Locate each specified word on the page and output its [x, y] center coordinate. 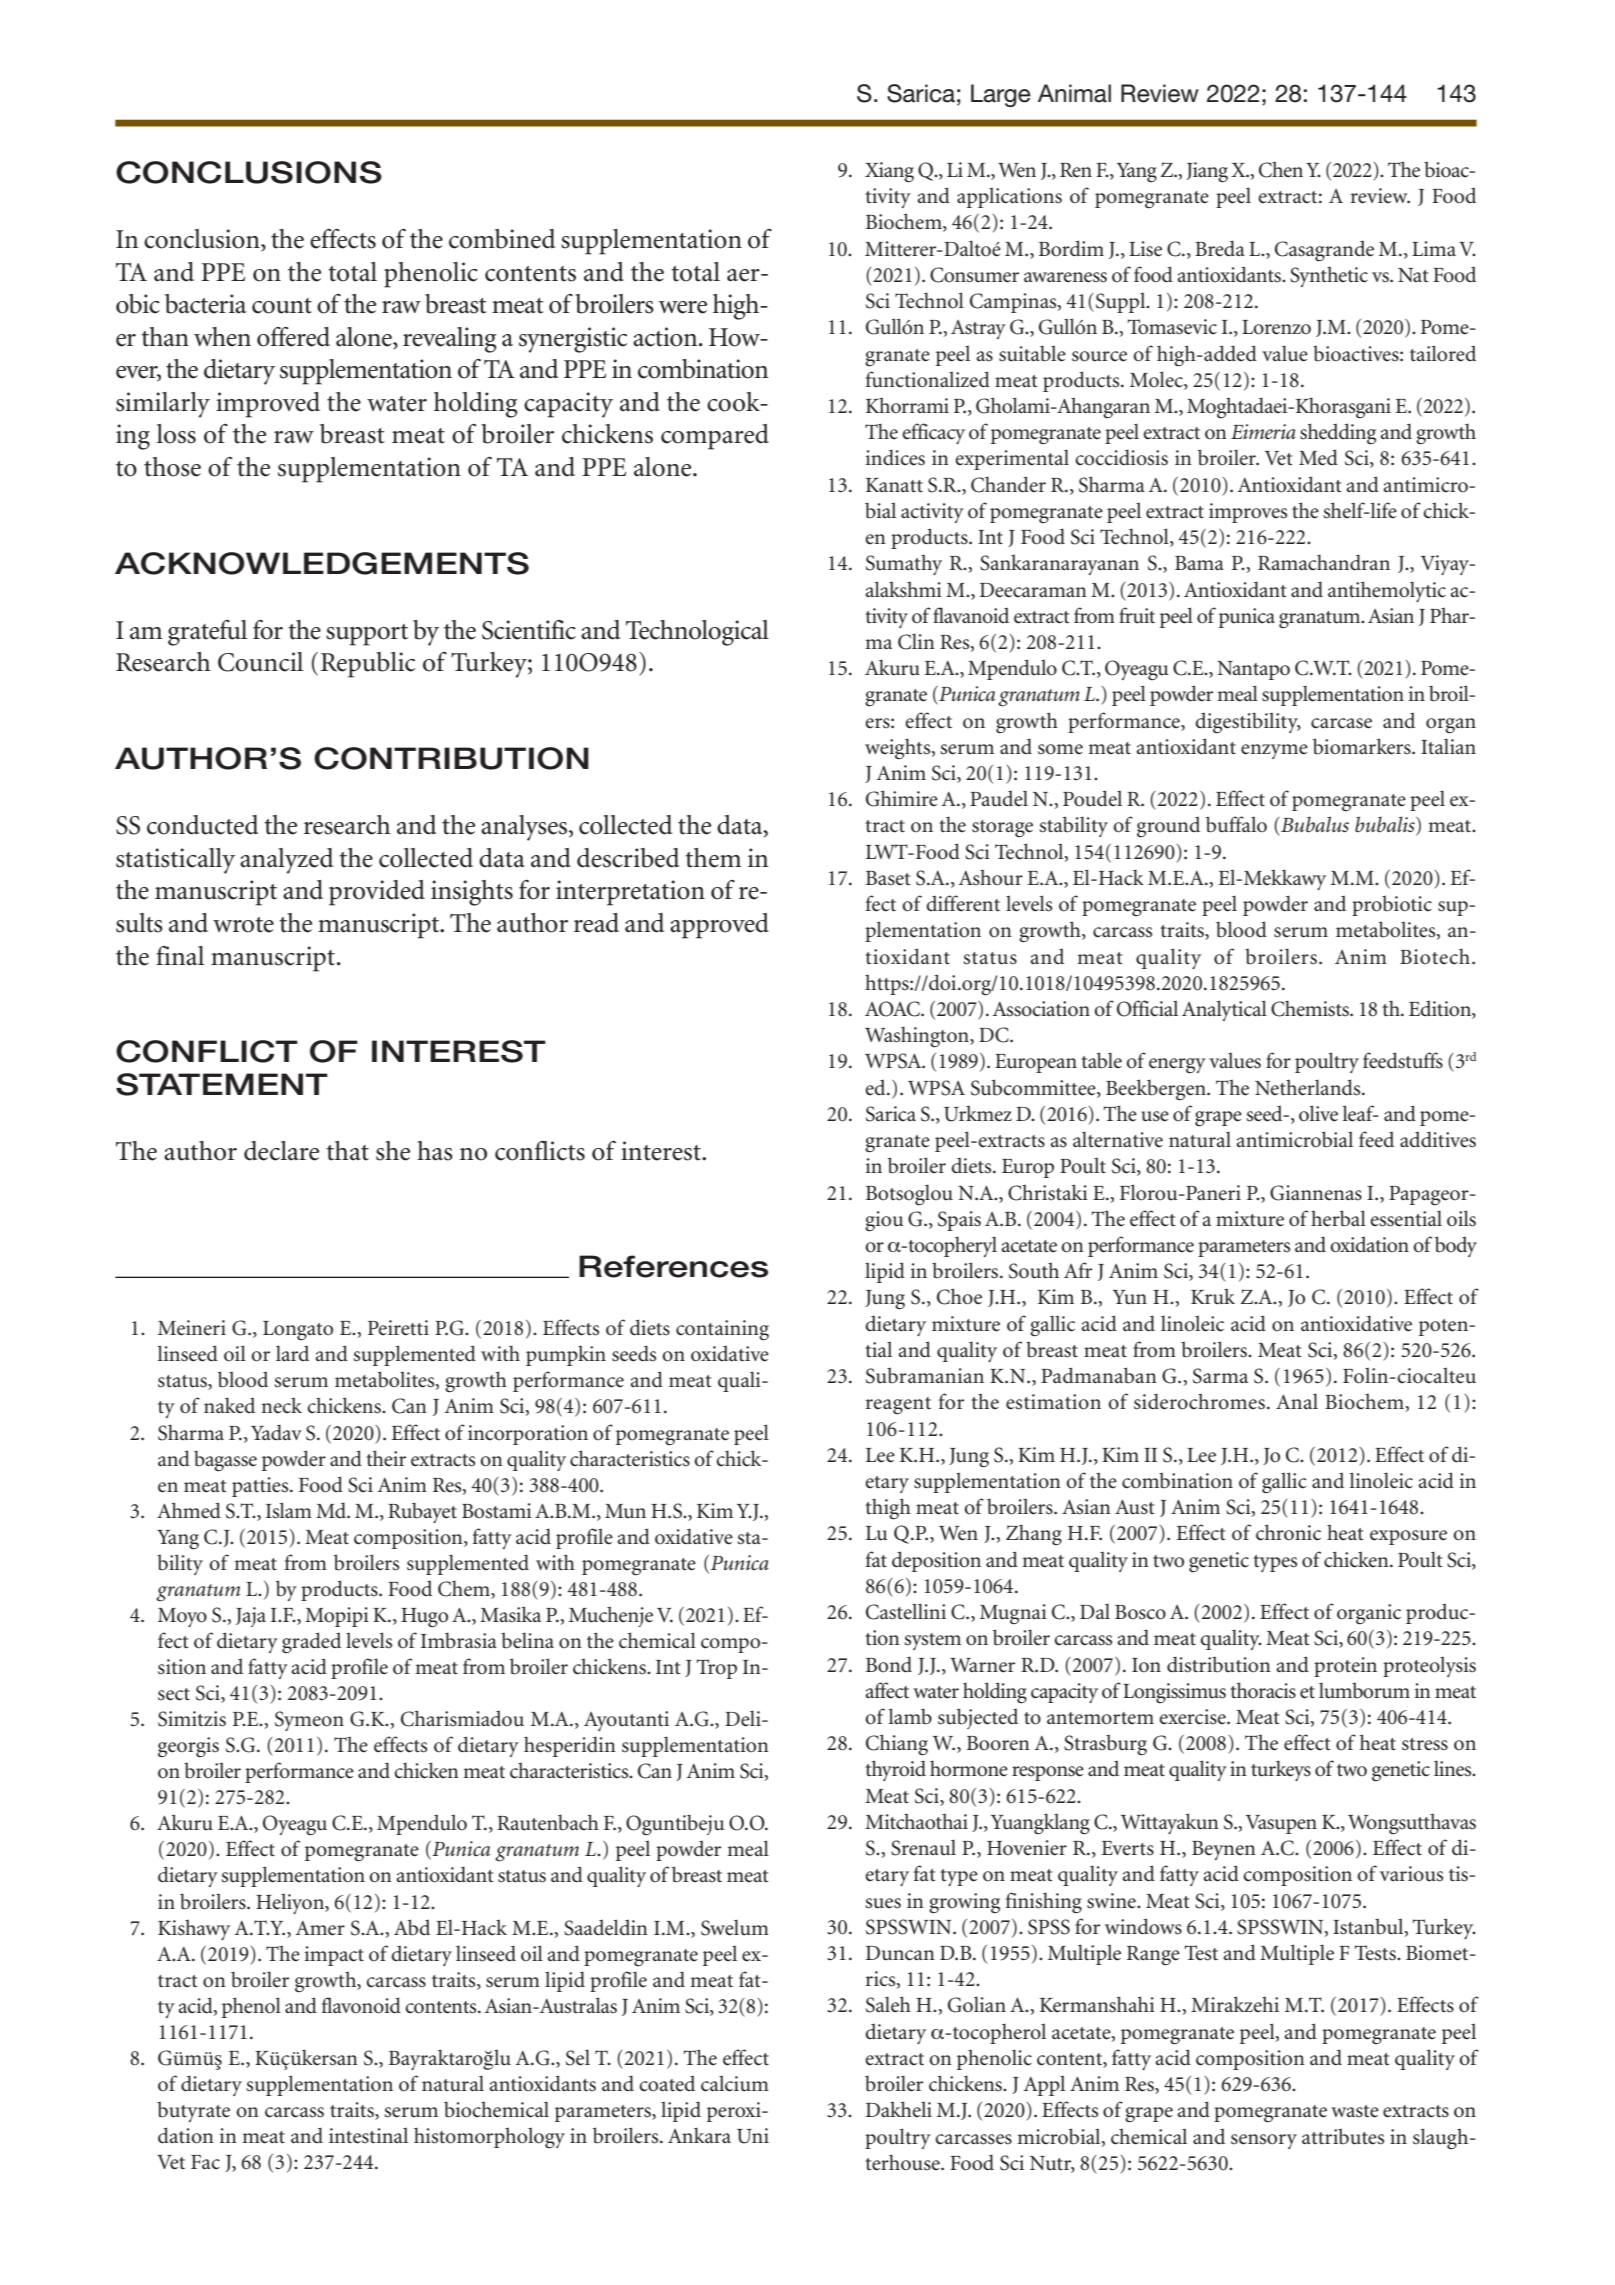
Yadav [276, 1432]
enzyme [1274, 751]
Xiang [889, 172]
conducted [202, 825]
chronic [1288, 1532]
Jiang [1207, 172]
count [282, 306]
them [713, 858]
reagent [898, 1406]
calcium [735, 2083]
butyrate [193, 2111]
